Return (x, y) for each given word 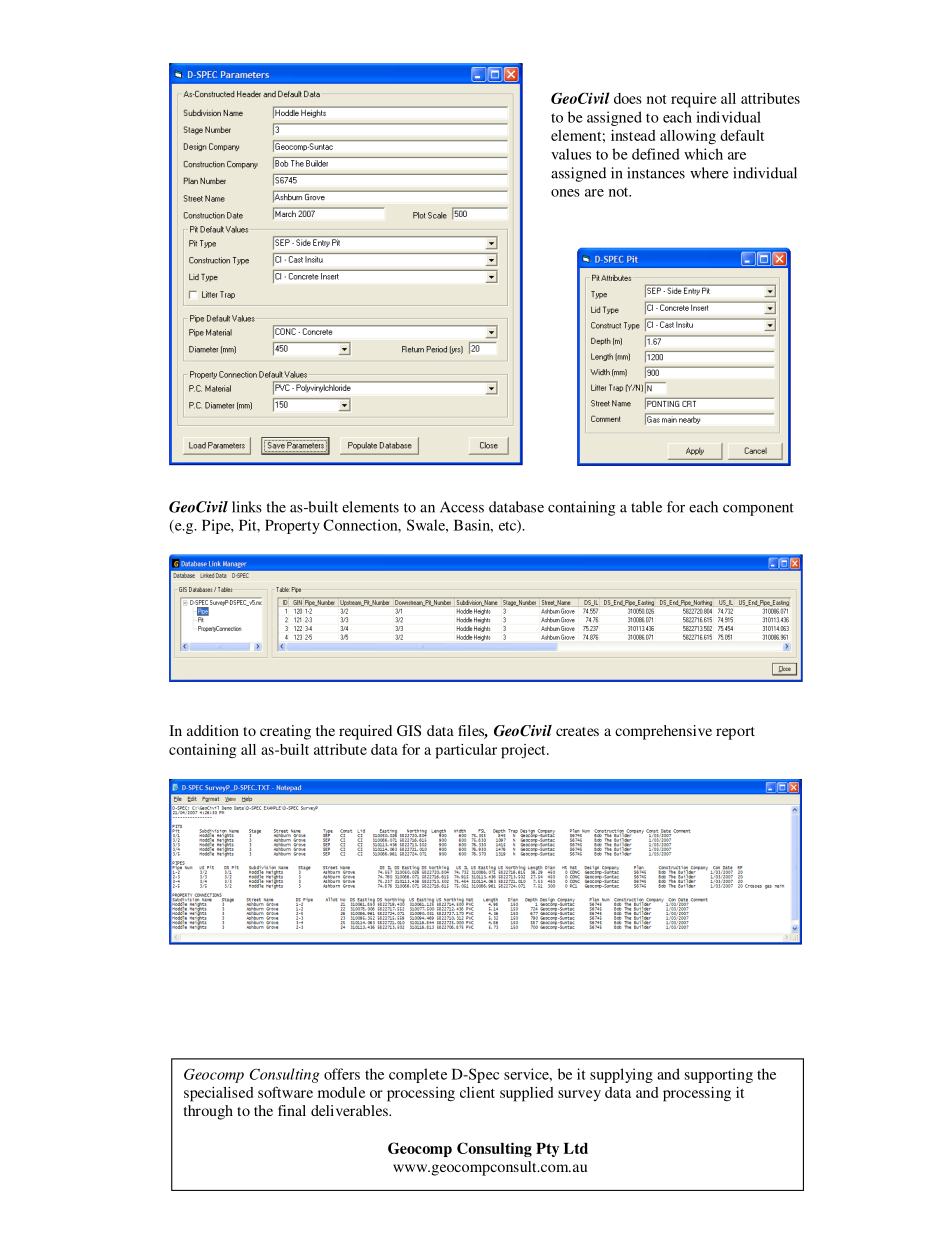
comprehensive (663, 732)
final (292, 1110)
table (646, 507)
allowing (688, 137)
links (247, 507)
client (477, 1092)
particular (466, 751)
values (571, 154)
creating (285, 732)
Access (462, 507)
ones (565, 193)
